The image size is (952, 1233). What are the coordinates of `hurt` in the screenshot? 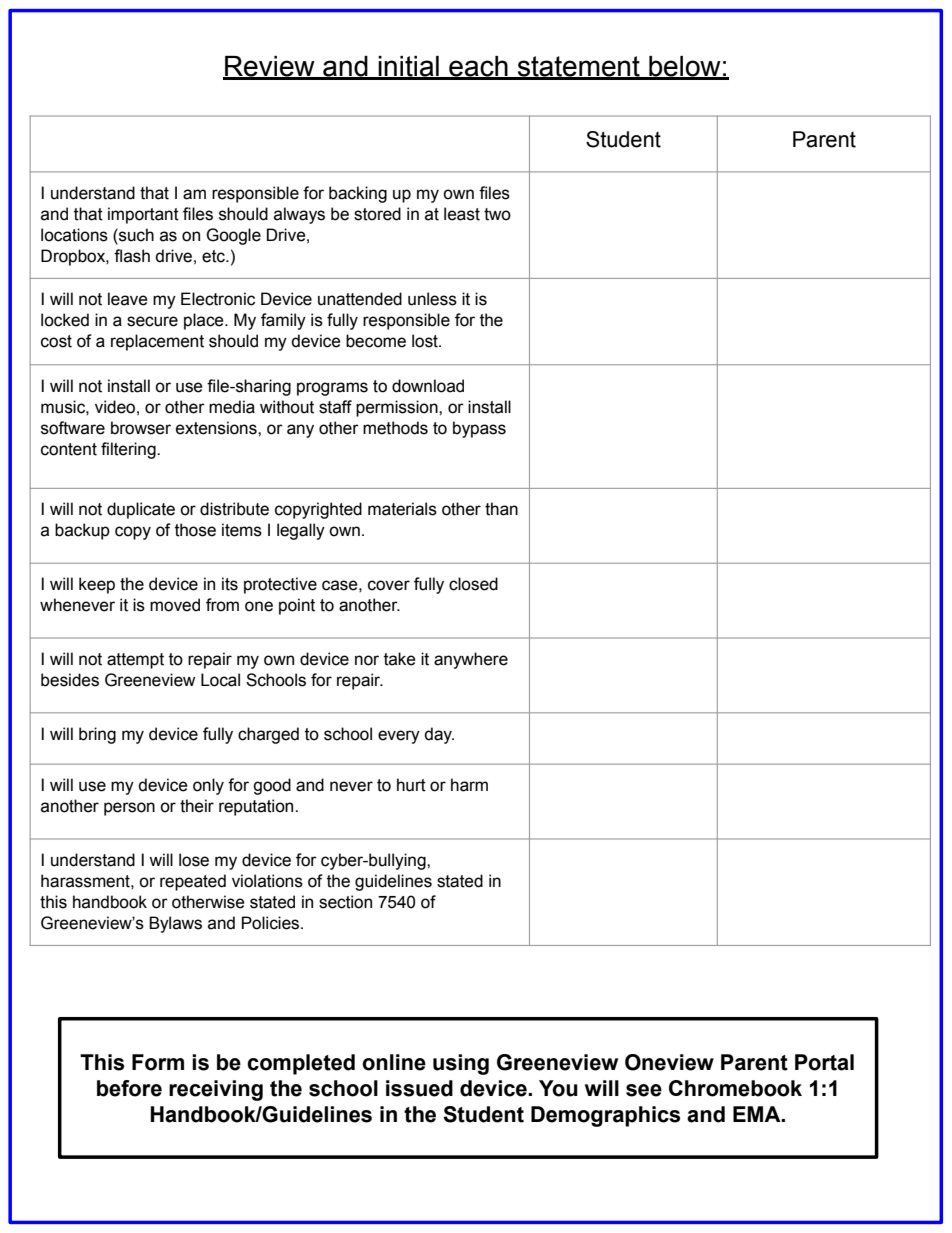 It's located at (411, 785).
